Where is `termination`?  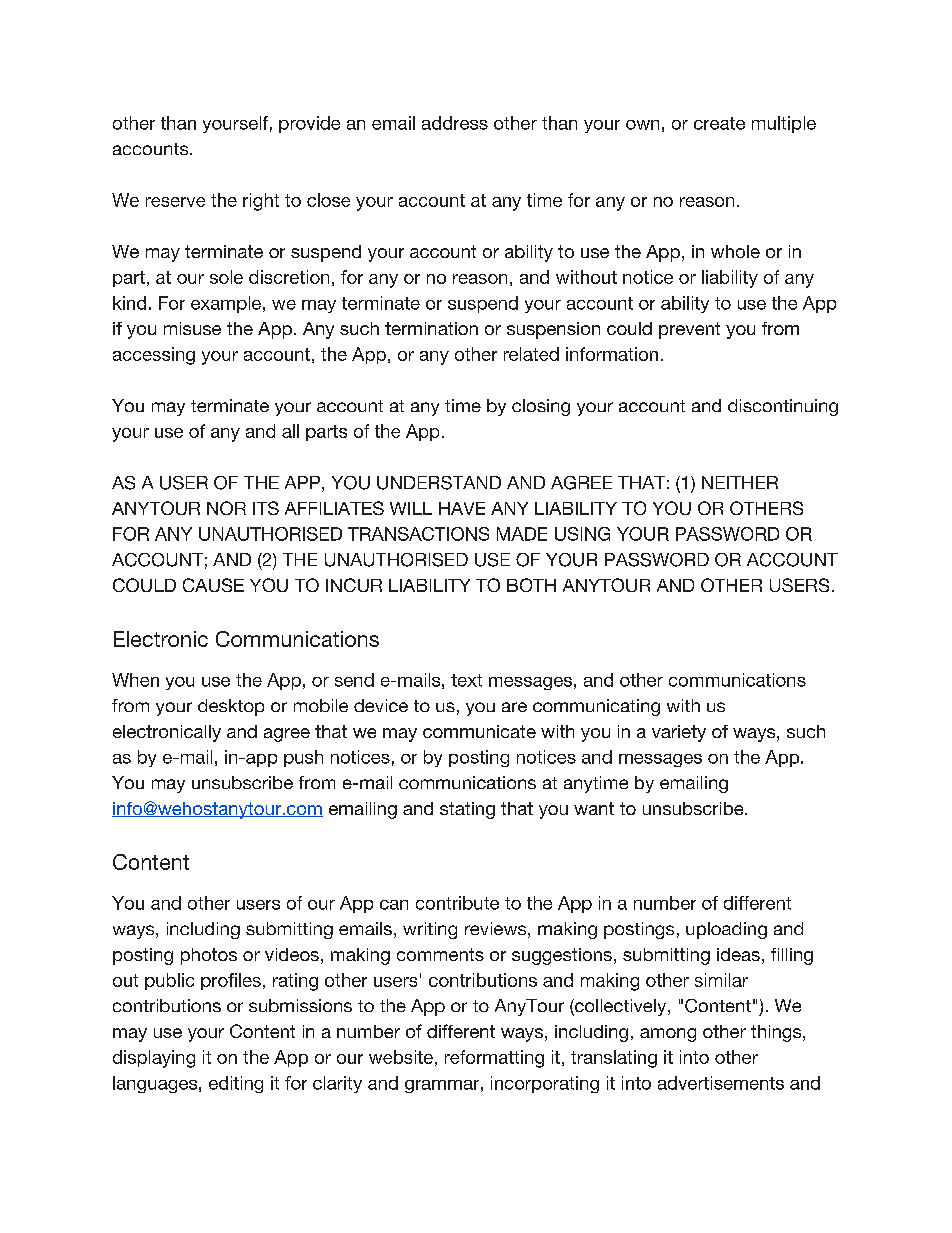 termination is located at coordinates (431, 328).
